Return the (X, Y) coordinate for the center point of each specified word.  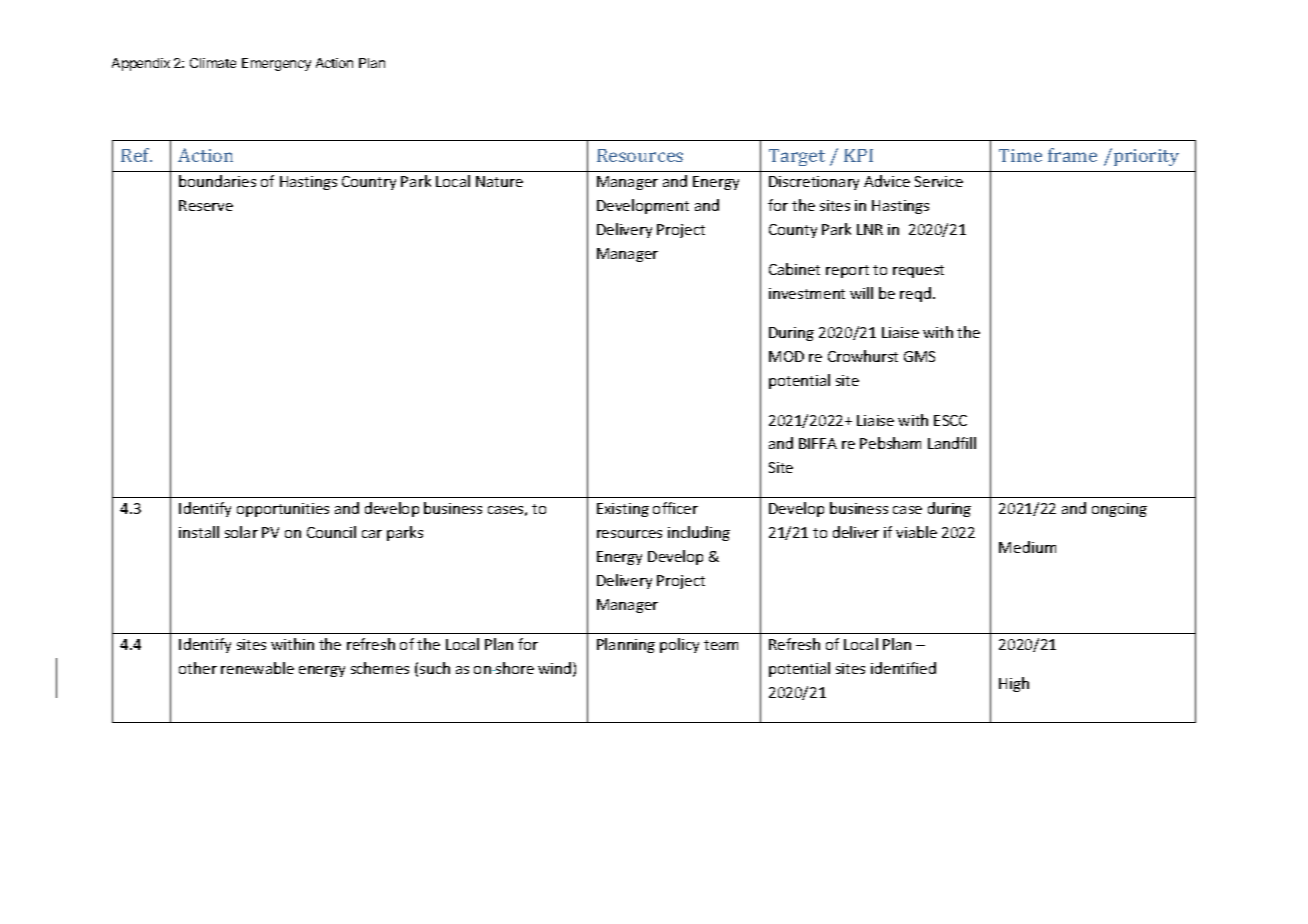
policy (679, 645)
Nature (499, 181)
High (1014, 684)
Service (939, 181)
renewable (257, 668)
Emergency (276, 64)
